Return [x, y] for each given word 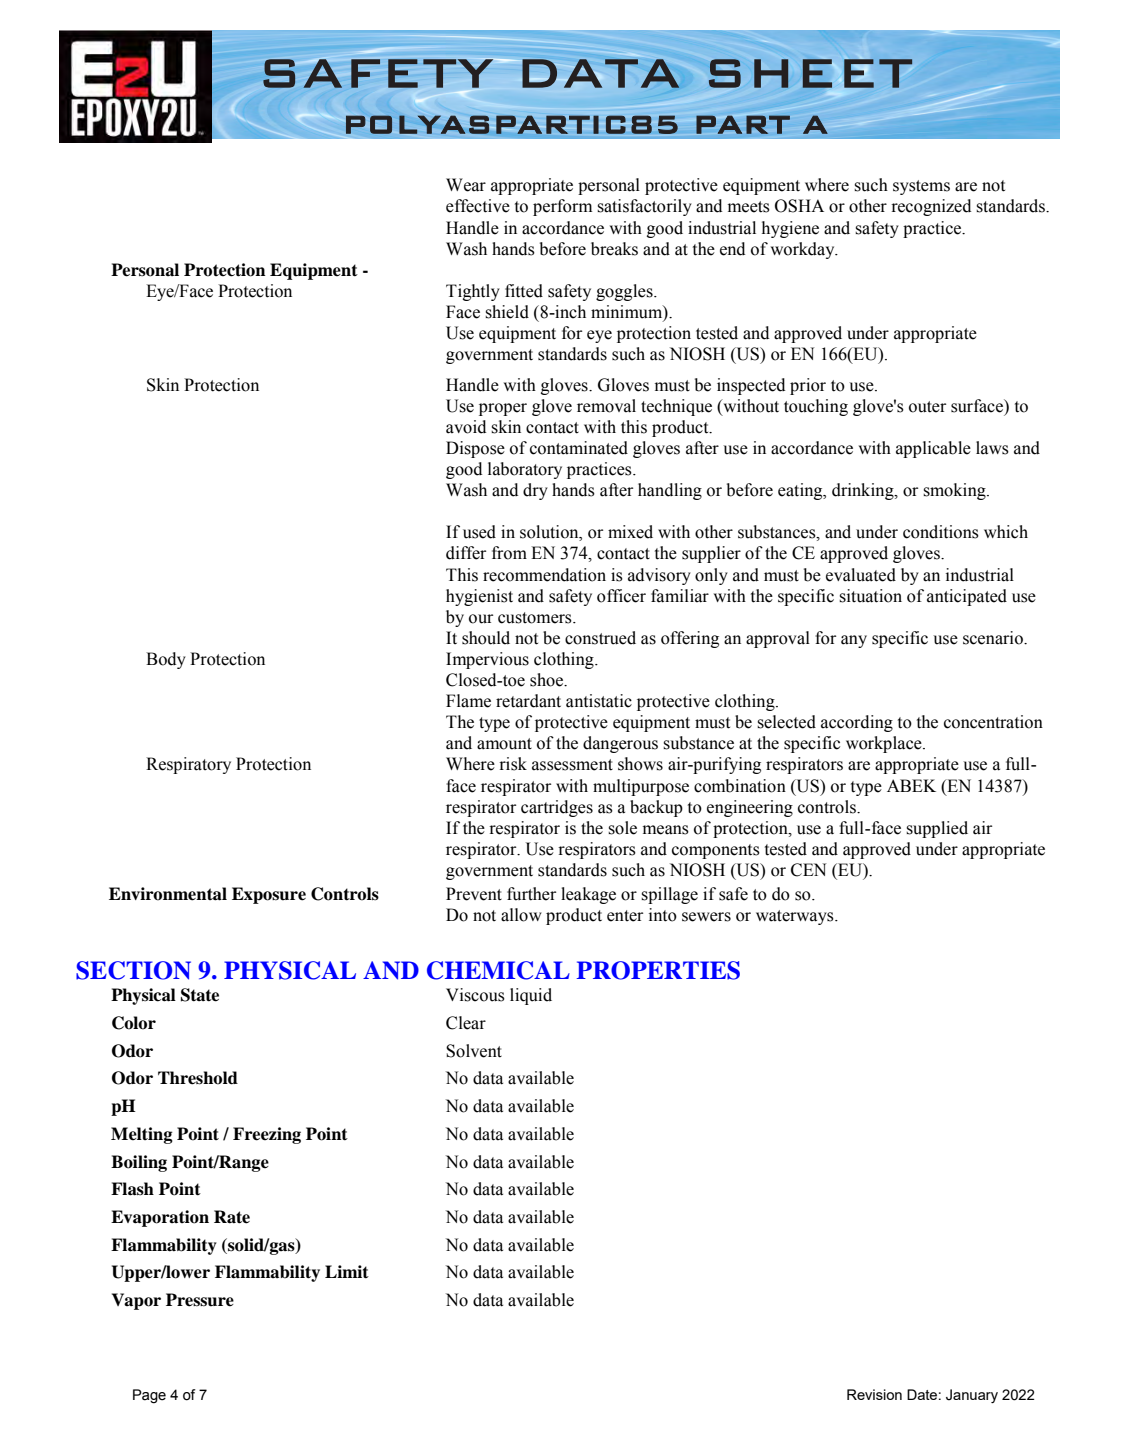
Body [166, 660]
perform [562, 207]
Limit [347, 1272]
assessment [572, 765]
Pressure [200, 1300]
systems [921, 187]
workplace [885, 744]
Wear [466, 185]
